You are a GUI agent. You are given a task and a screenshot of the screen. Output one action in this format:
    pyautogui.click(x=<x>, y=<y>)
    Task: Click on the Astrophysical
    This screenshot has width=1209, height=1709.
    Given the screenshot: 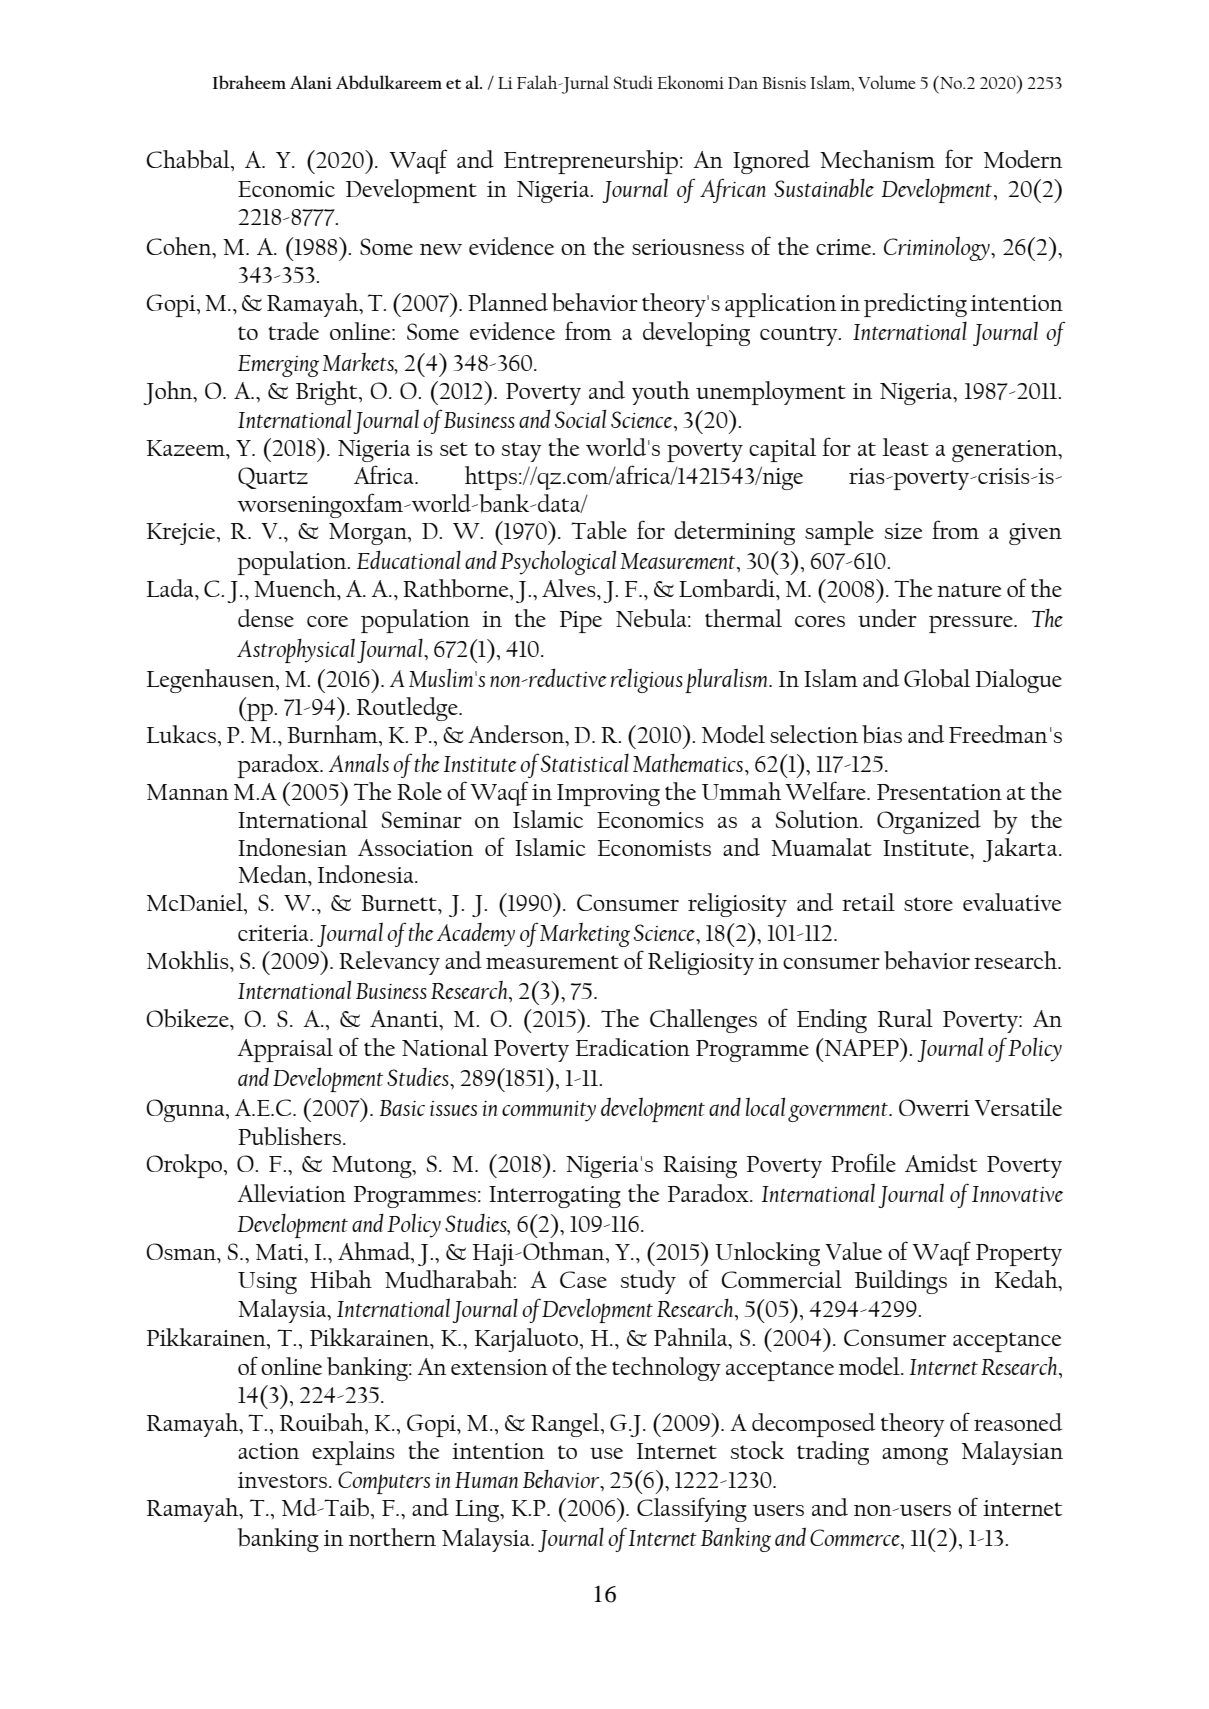 What is the action you would take?
    pyautogui.click(x=296, y=651)
